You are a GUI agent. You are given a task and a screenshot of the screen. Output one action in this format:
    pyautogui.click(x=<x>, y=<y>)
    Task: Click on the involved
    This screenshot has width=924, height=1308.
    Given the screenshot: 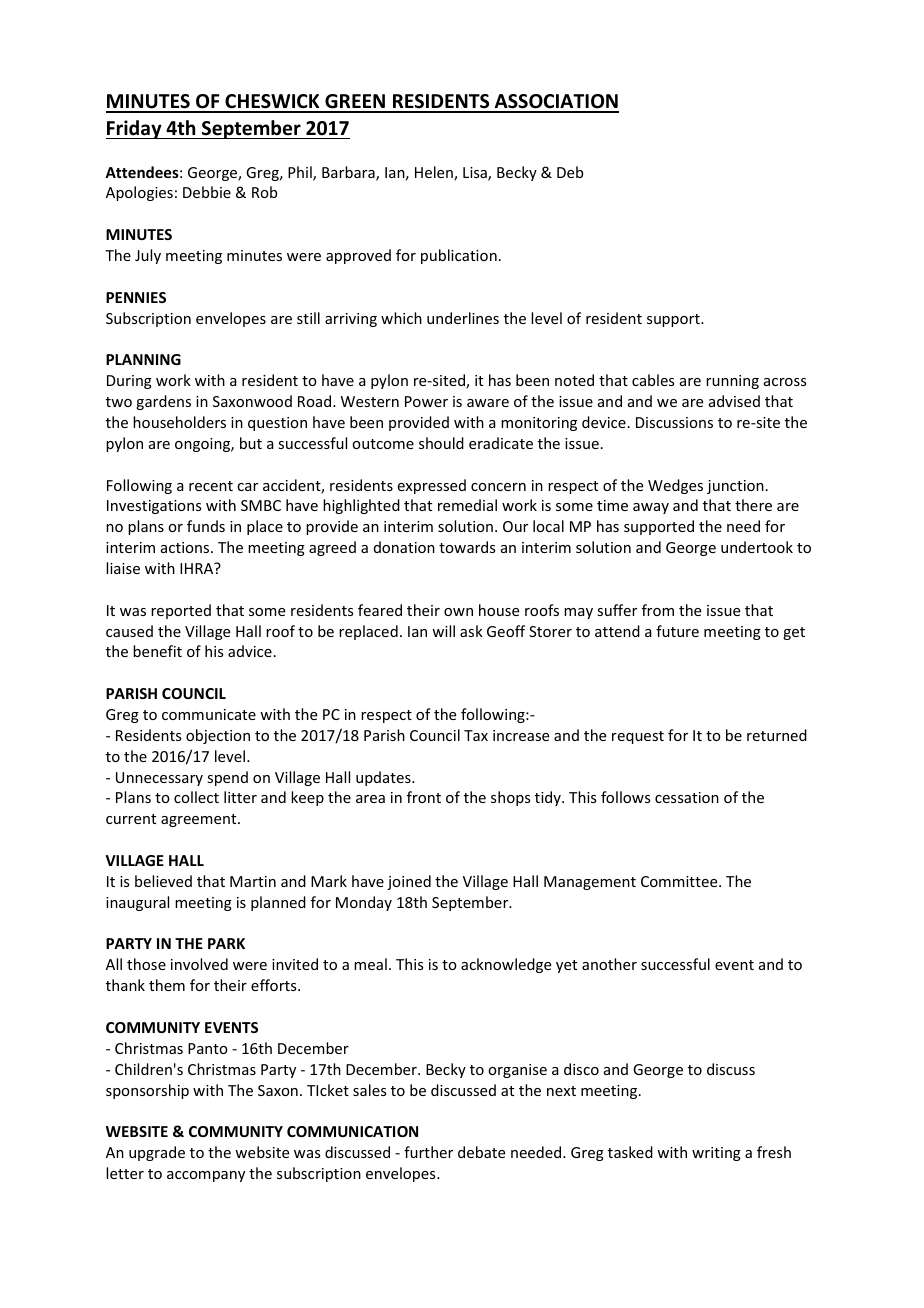 What is the action you would take?
    pyautogui.click(x=199, y=964)
